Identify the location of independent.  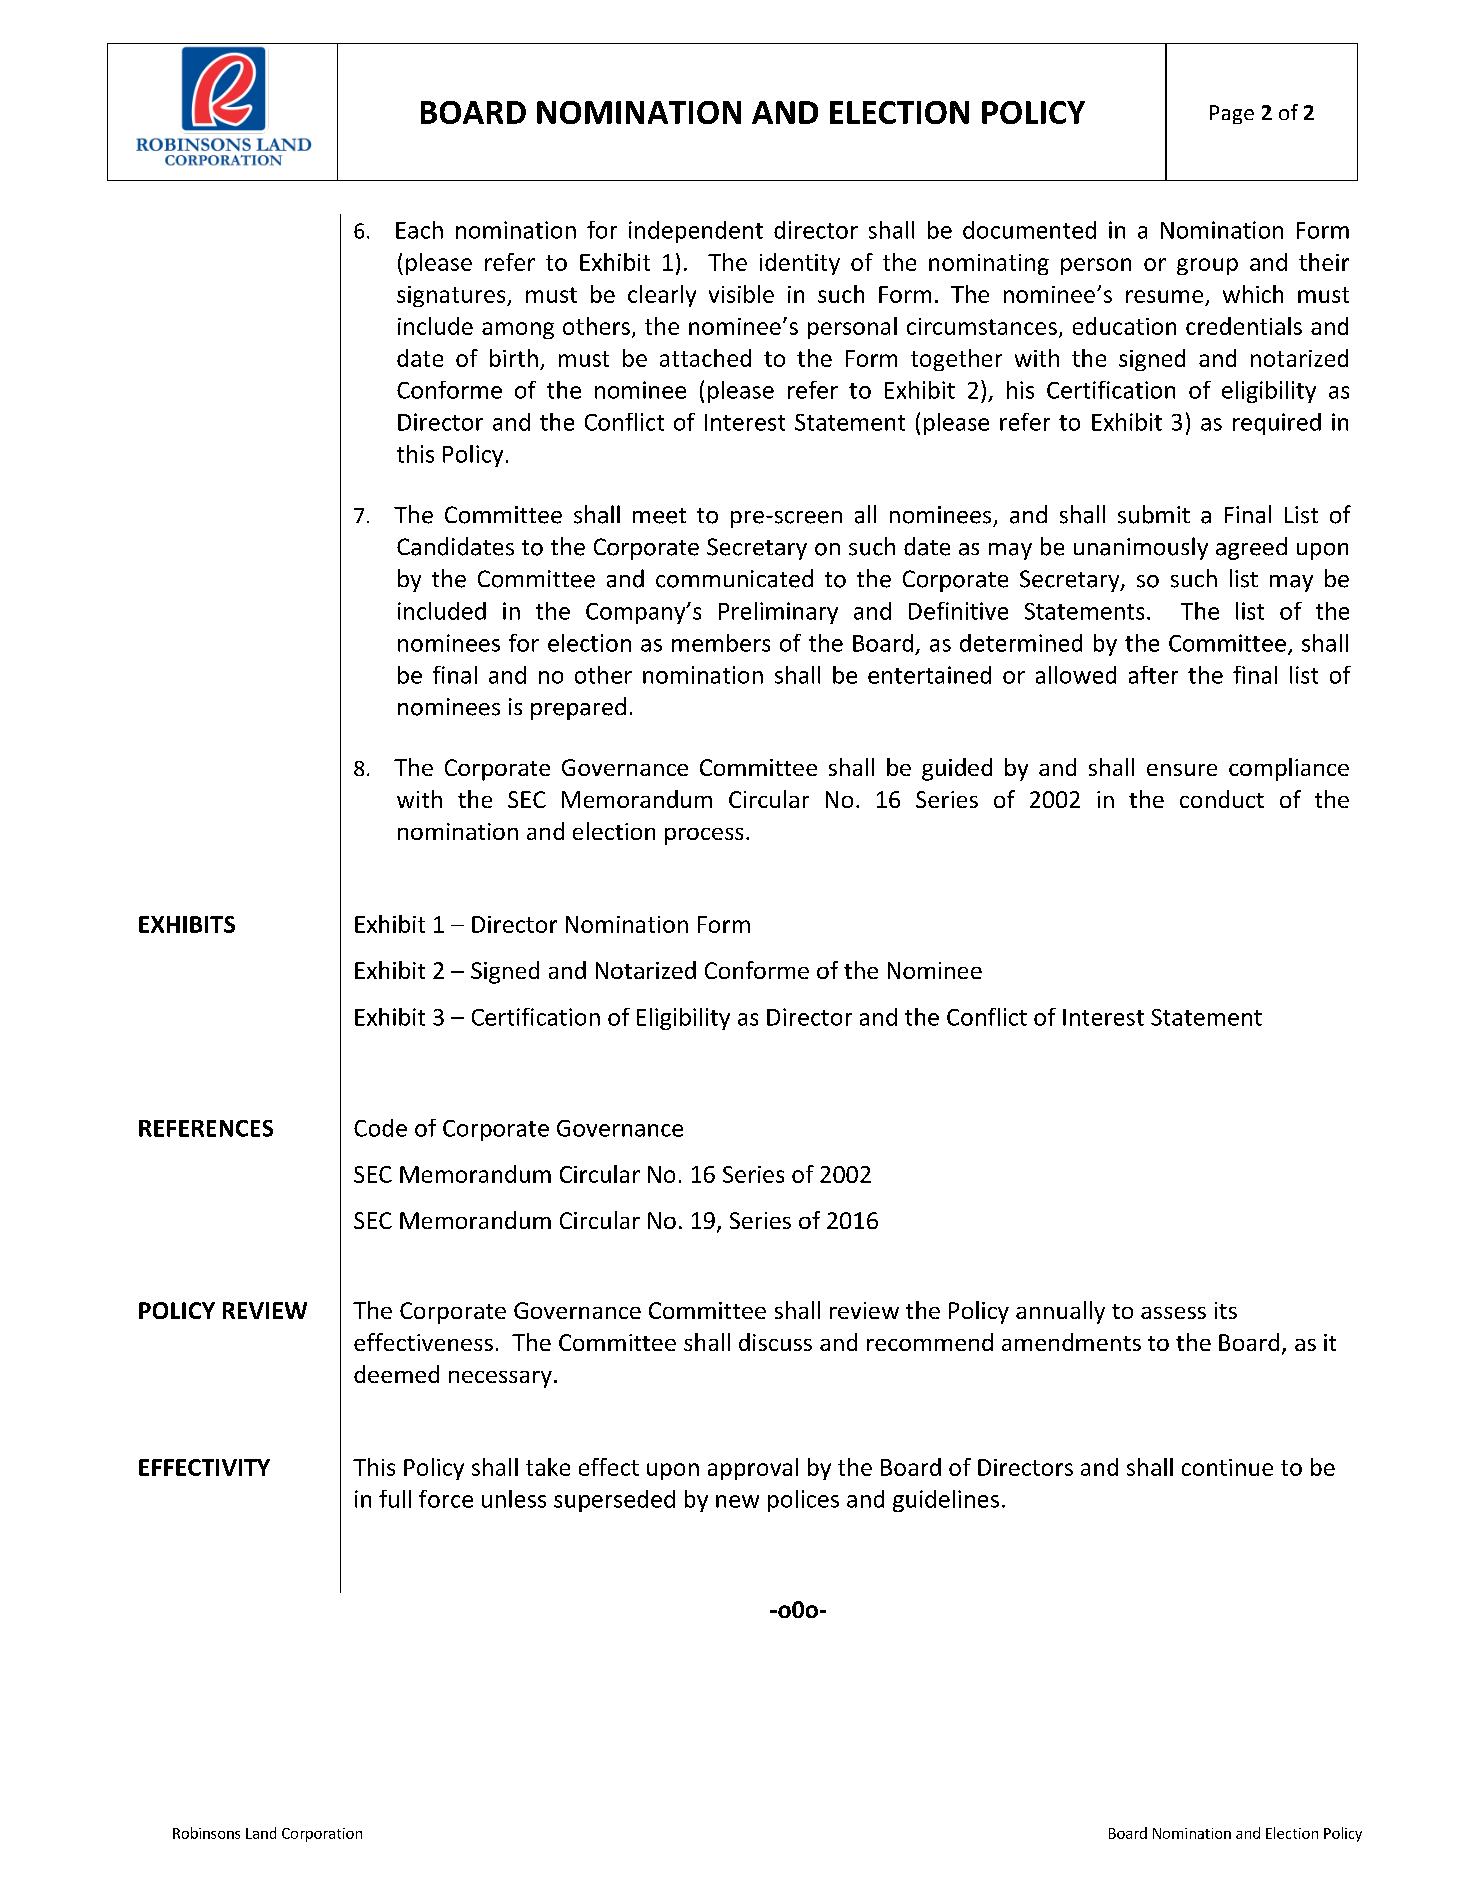
(696, 232).
